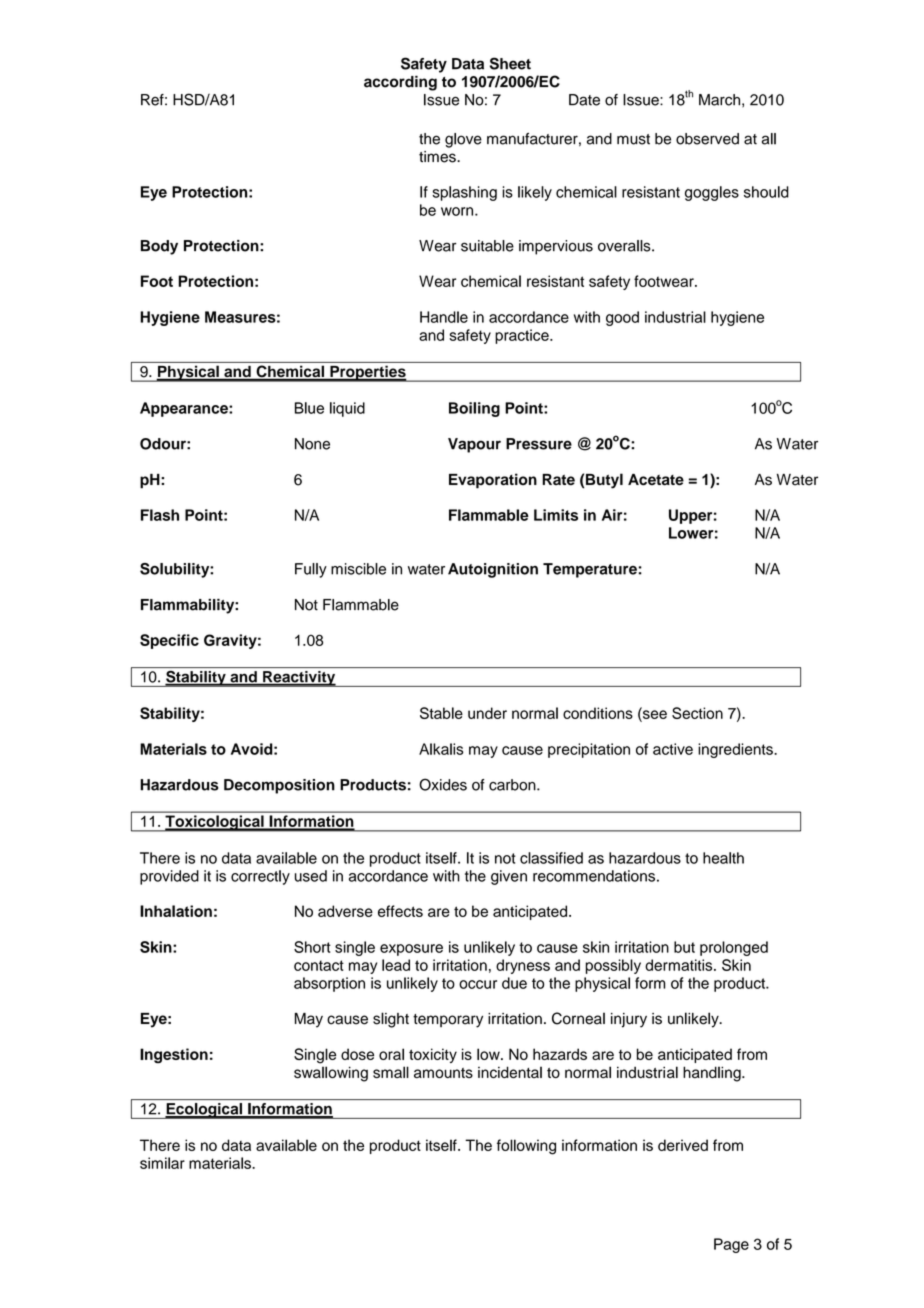 The image size is (924, 1308). What do you see at coordinates (162, 1163) in the document?
I see `similar` at bounding box center [162, 1163].
